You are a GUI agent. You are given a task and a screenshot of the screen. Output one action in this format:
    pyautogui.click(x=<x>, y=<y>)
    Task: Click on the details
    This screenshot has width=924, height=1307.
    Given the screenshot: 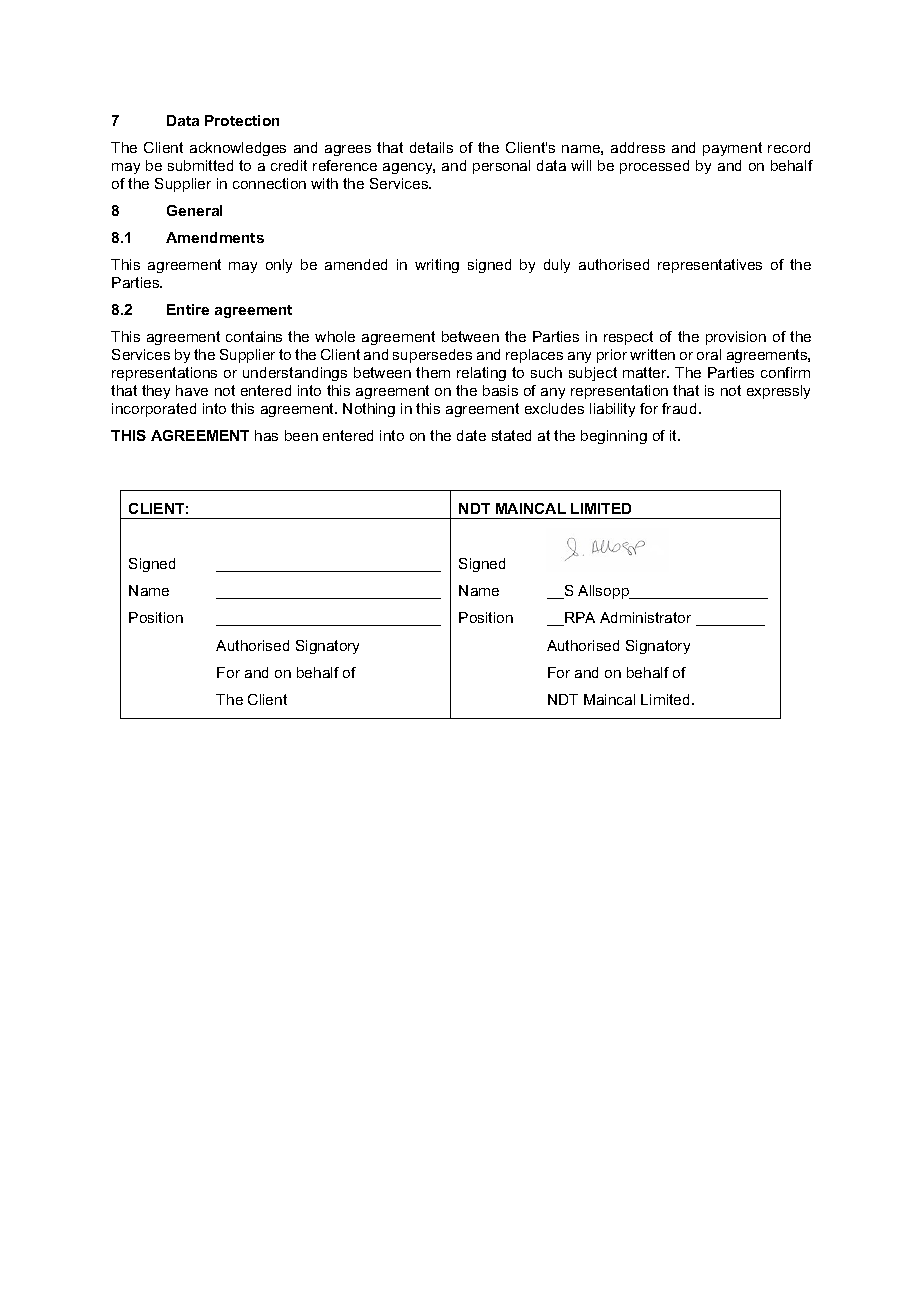 What is the action you would take?
    pyautogui.click(x=431, y=147)
